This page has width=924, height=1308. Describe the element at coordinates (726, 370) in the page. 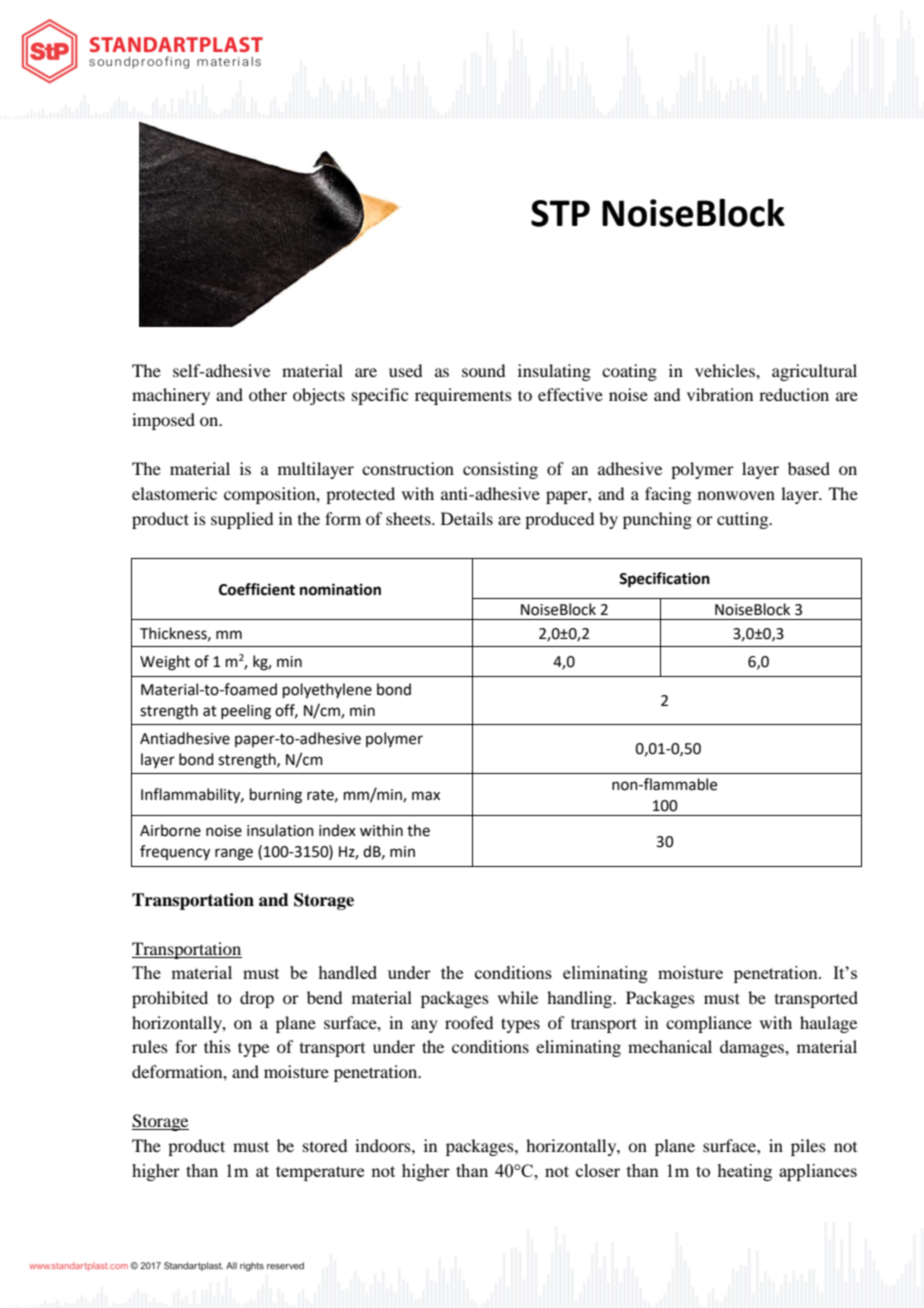

I see `vehicles` at that location.
